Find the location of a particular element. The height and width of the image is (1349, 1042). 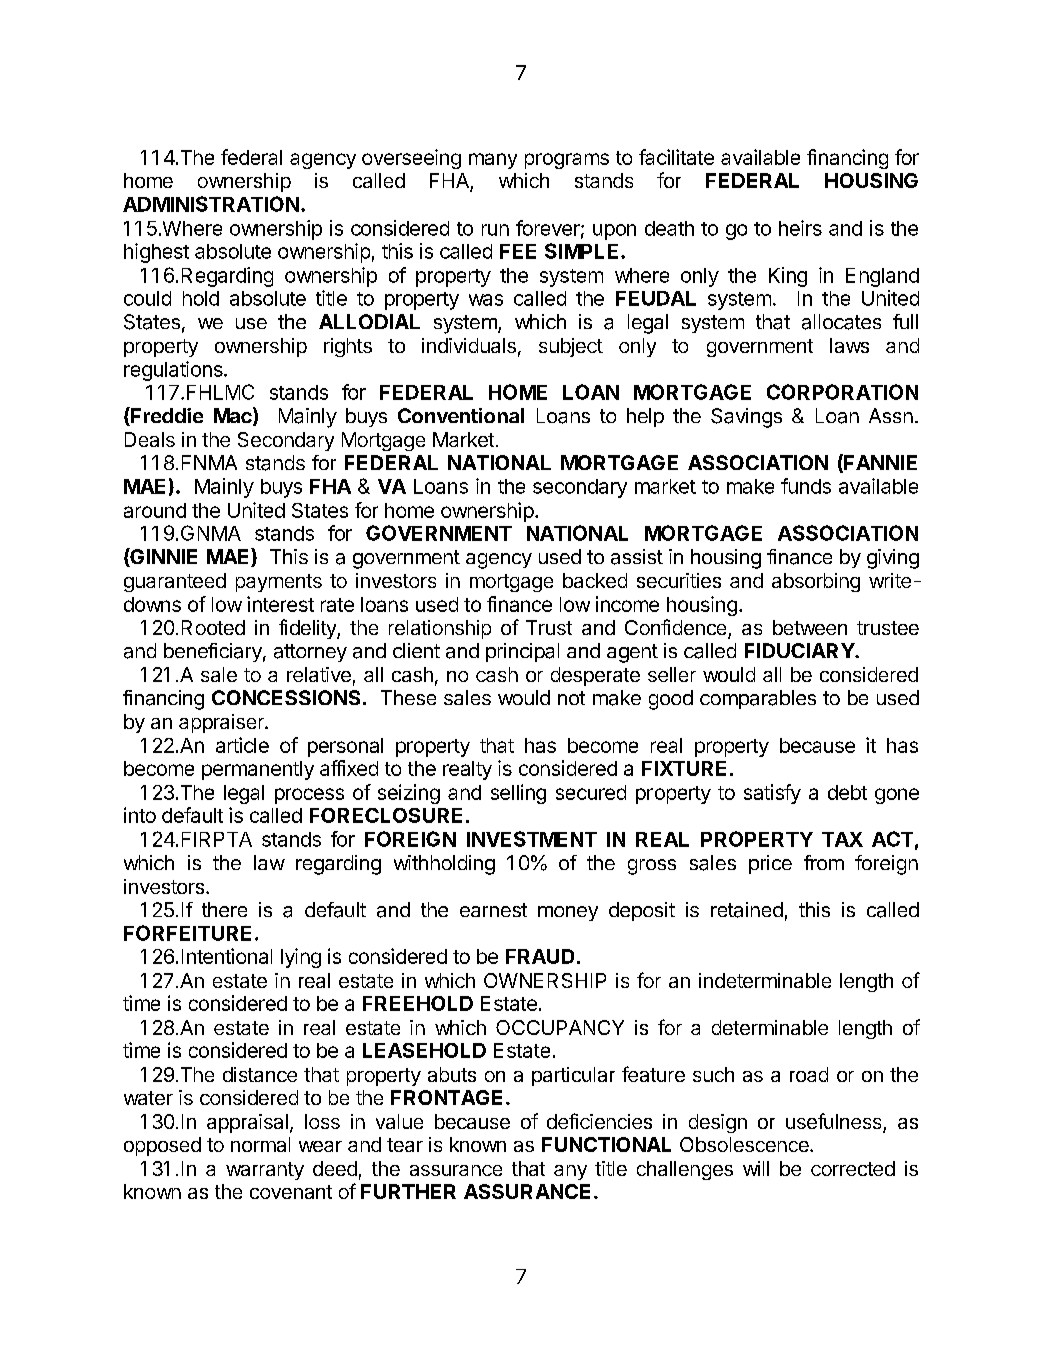

warranty is located at coordinates (265, 1171).
